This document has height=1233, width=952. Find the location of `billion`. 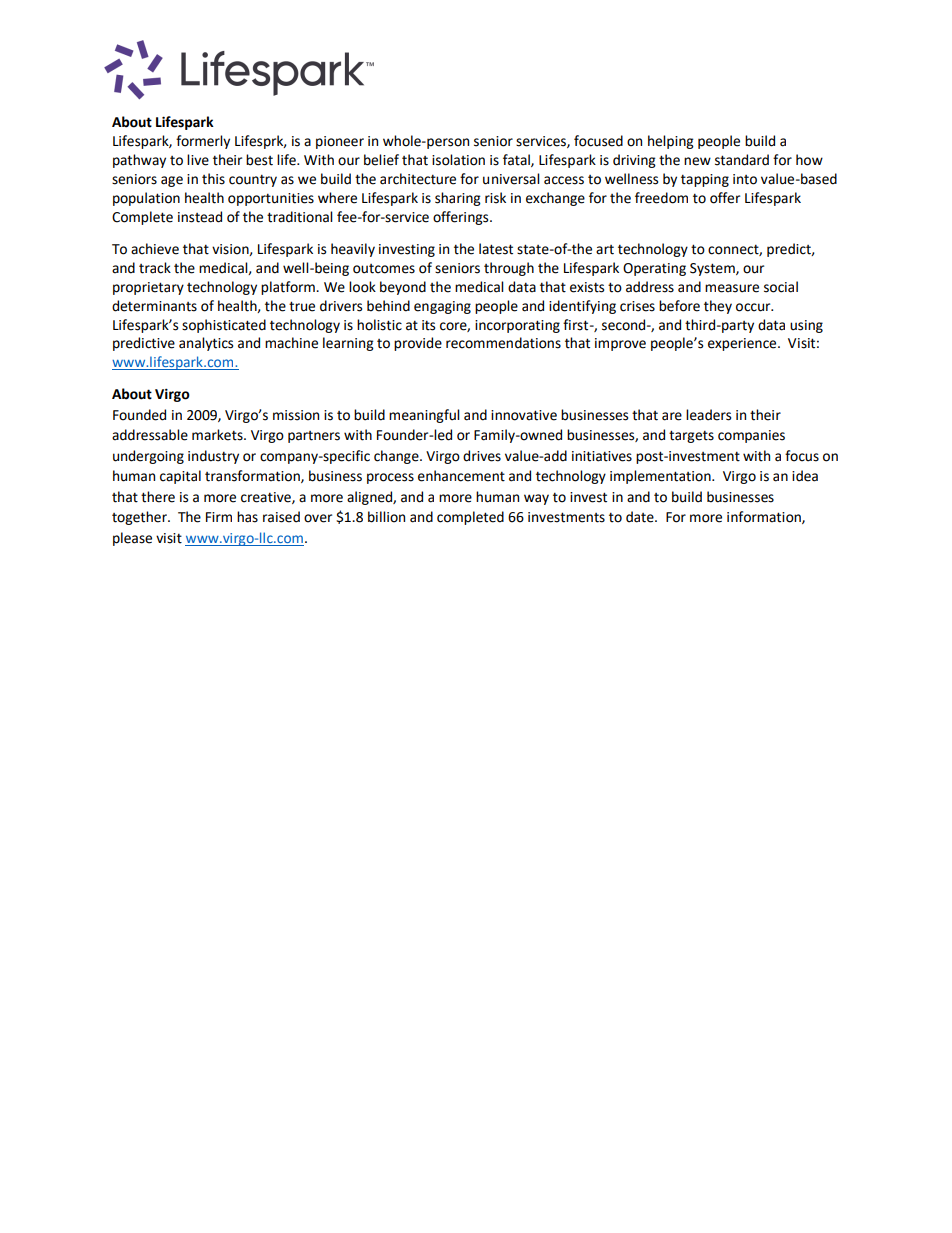

billion is located at coordinates (386, 517).
